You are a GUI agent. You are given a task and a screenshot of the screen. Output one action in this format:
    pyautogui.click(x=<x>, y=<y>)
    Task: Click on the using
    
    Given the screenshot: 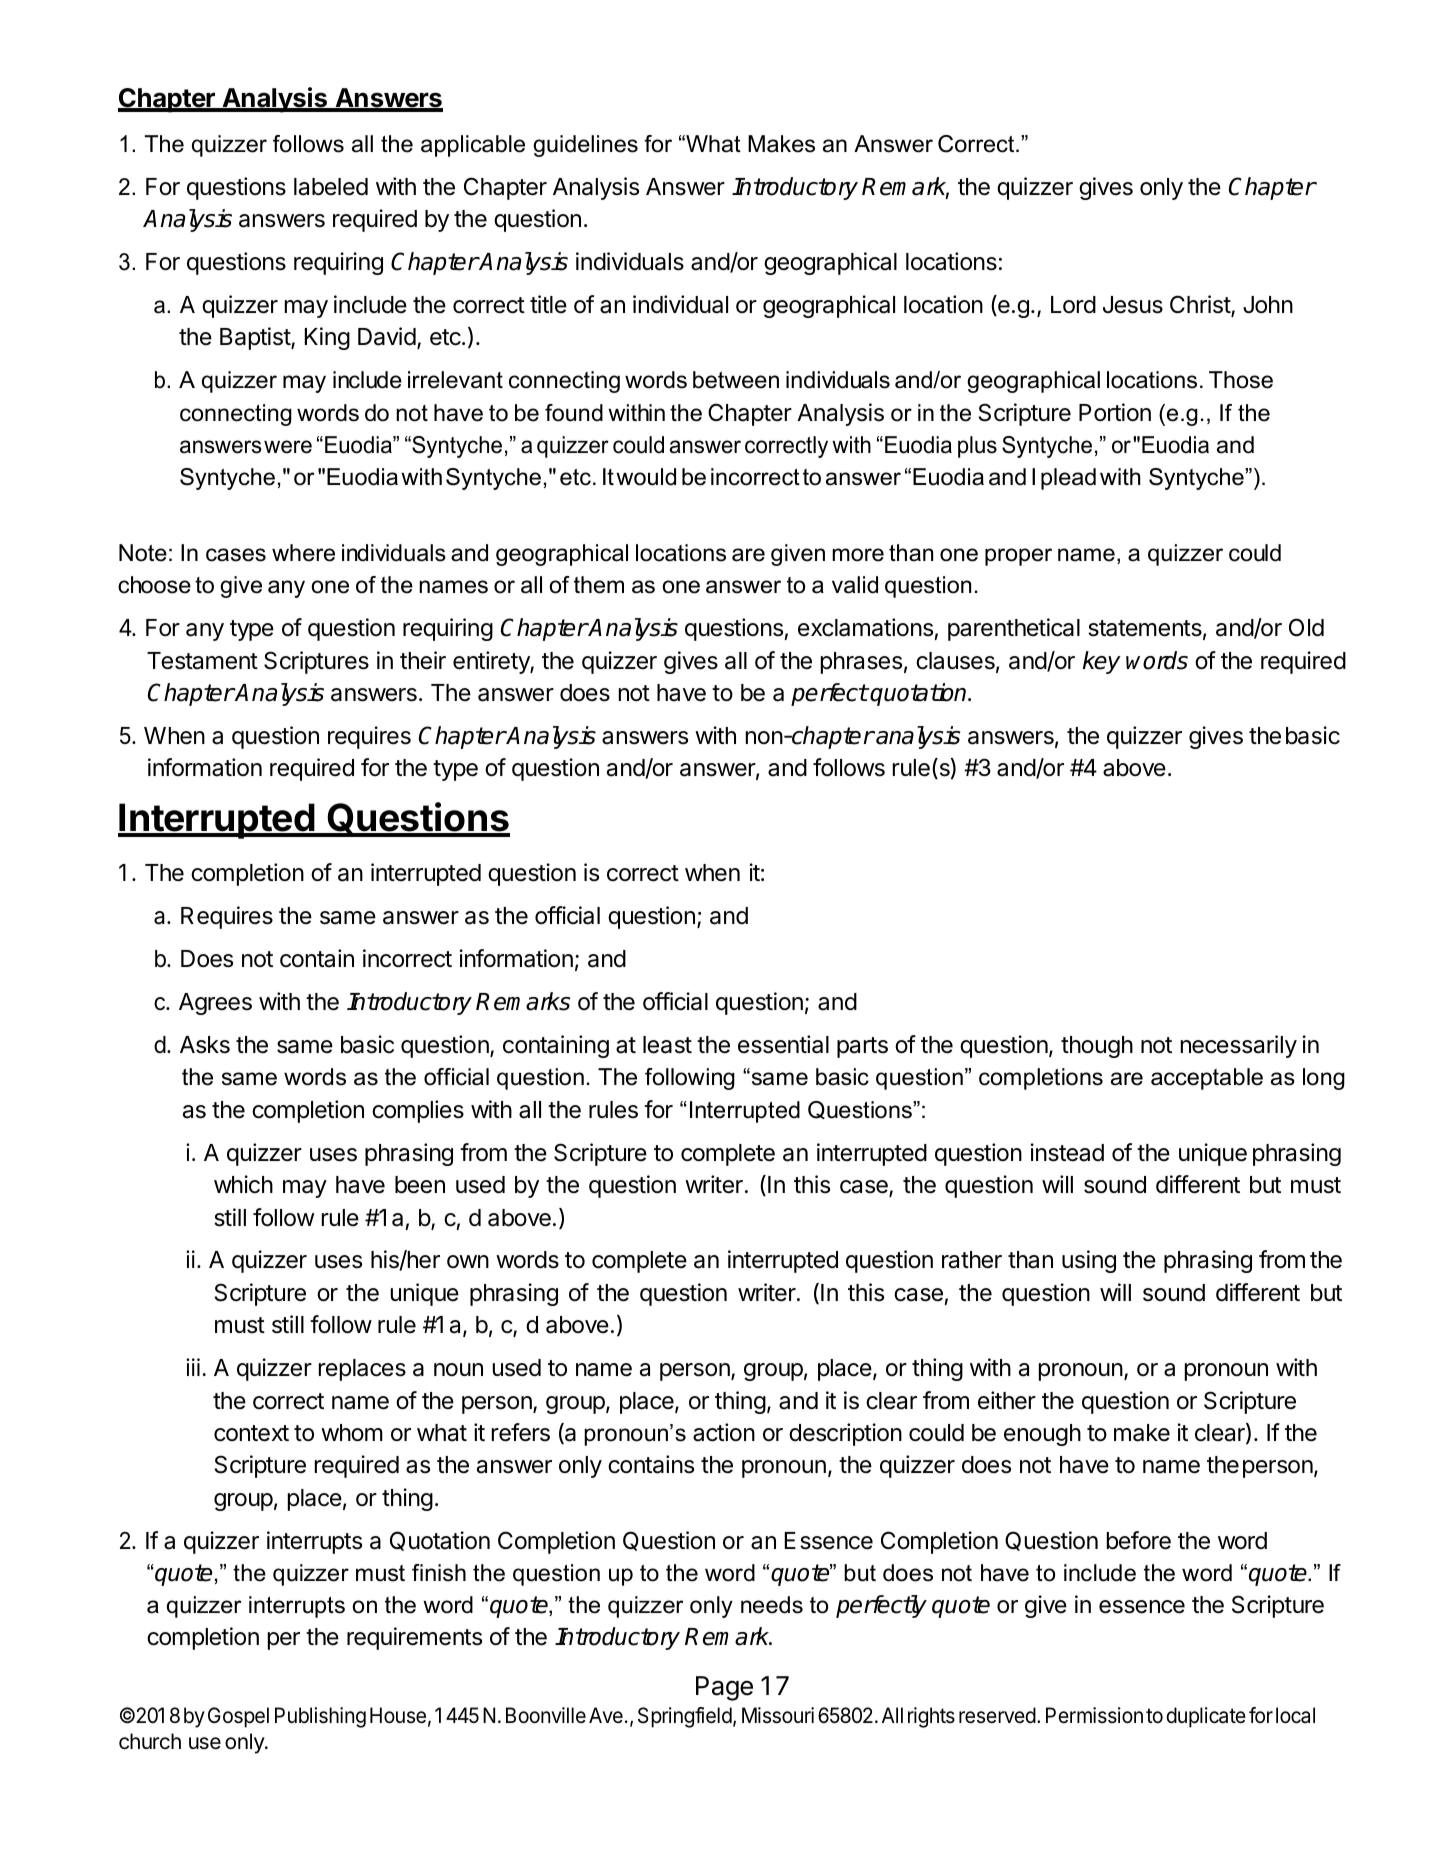 What is the action you would take?
    pyautogui.click(x=1089, y=1261)
